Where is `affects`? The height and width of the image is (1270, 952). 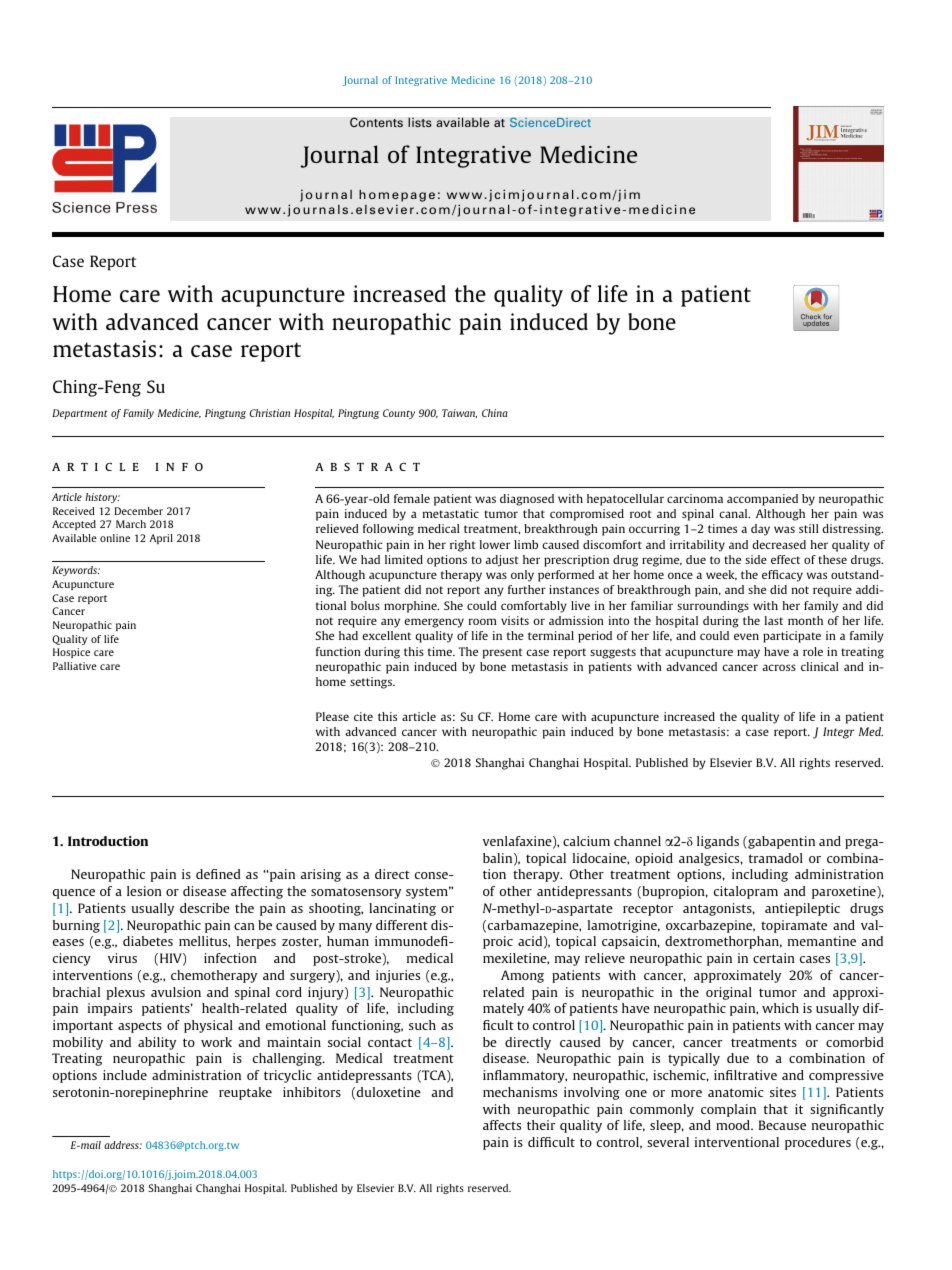 affects is located at coordinates (502, 1125).
